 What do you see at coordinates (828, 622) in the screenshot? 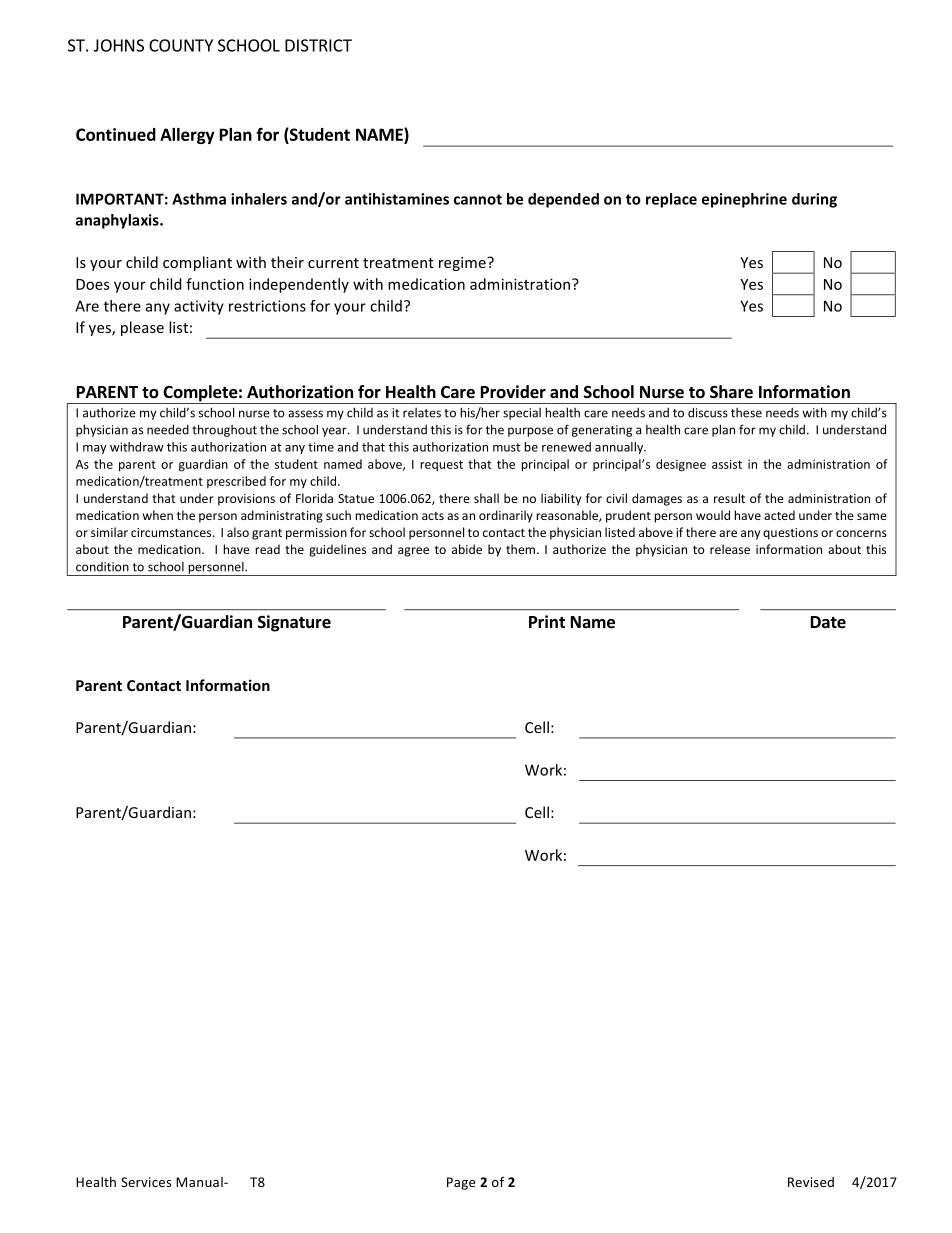
I see `Date` at bounding box center [828, 622].
